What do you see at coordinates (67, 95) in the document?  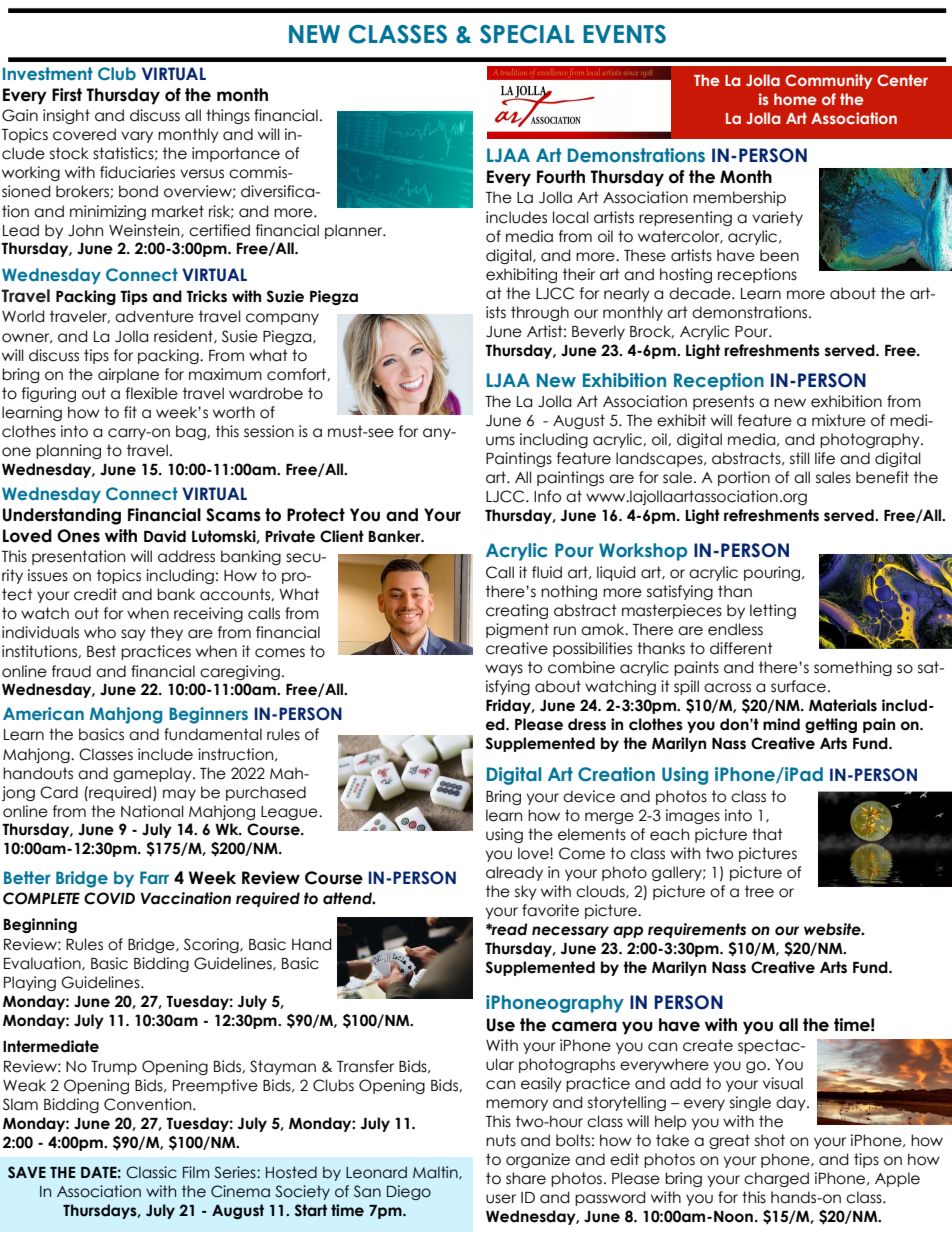 I see `First` at bounding box center [67, 95].
